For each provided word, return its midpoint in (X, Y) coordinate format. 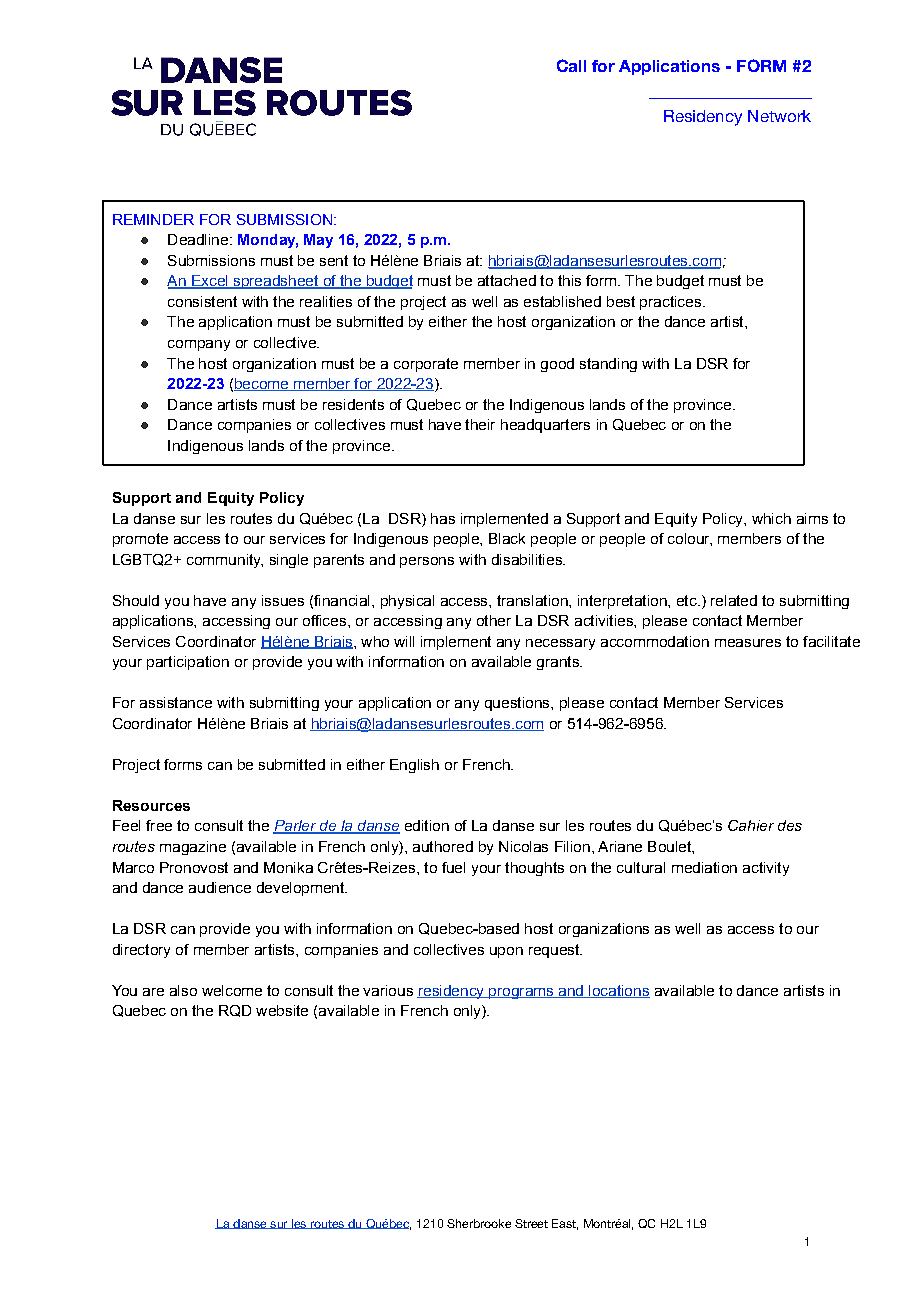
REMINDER (153, 219)
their (480, 424)
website (282, 1010)
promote (140, 540)
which (771, 518)
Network (779, 116)
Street (531, 1223)
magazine (193, 848)
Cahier (751, 825)
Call (571, 65)
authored (443, 846)
